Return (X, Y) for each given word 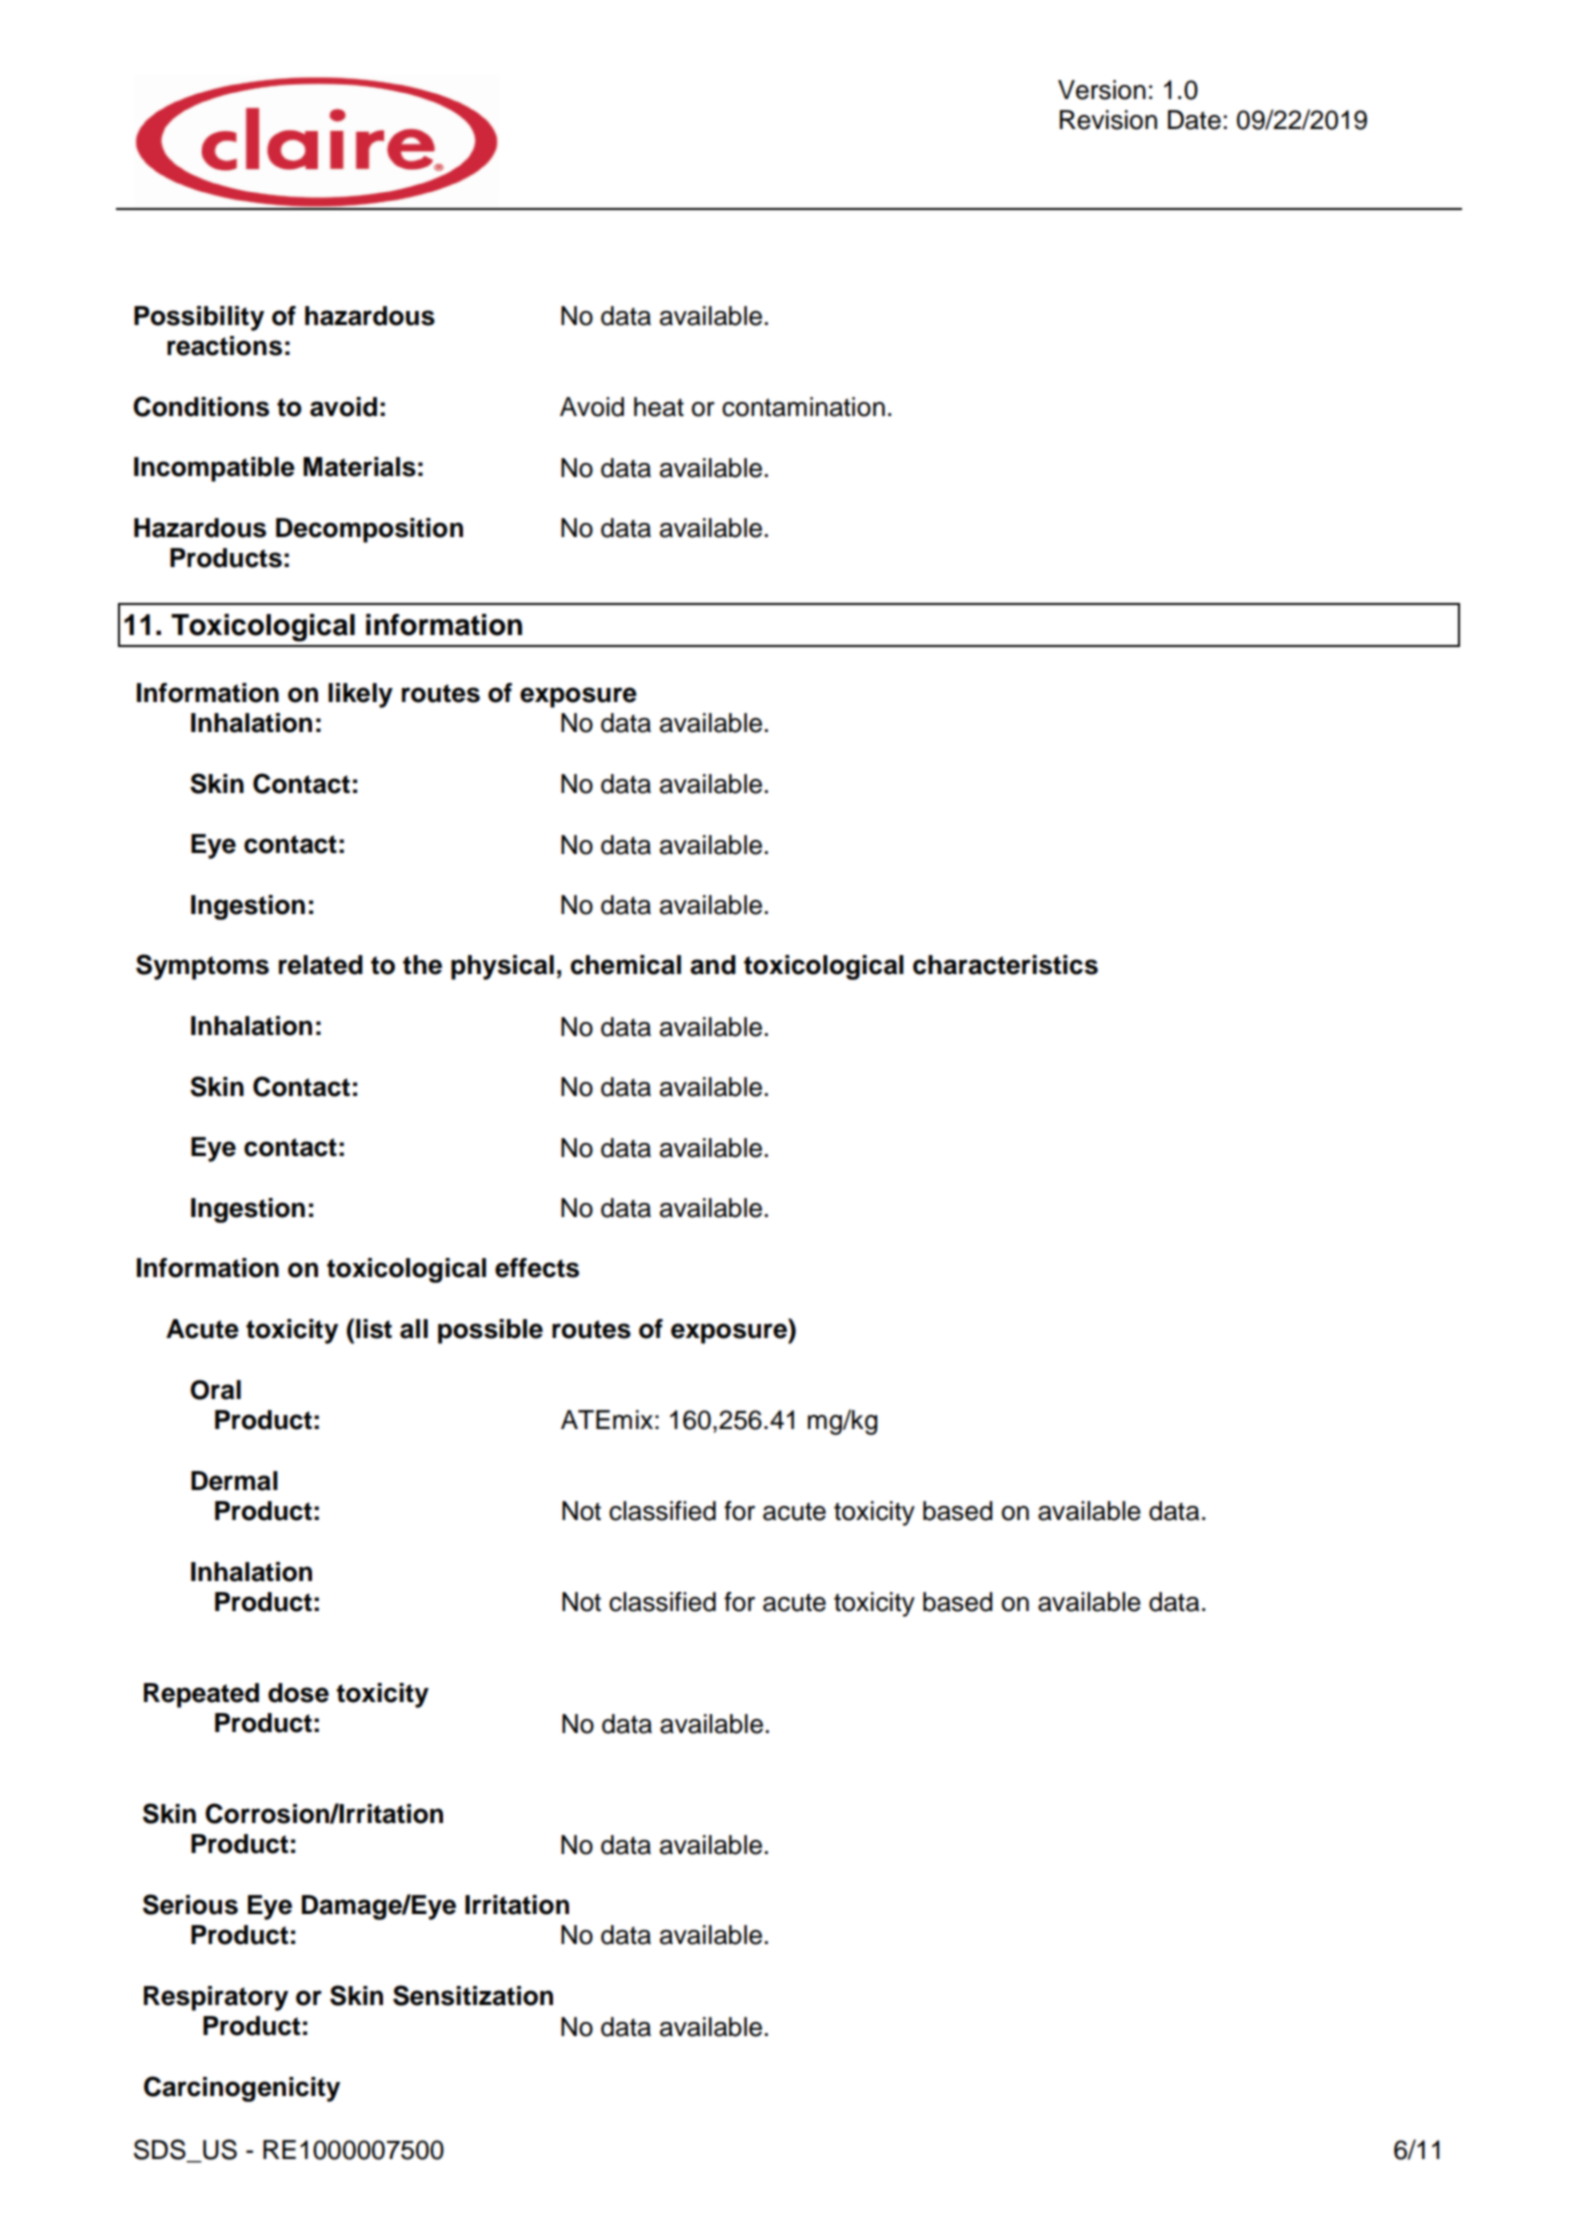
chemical (625, 965)
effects (537, 1268)
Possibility (199, 318)
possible (490, 1331)
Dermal (234, 1481)
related (321, 965)
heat (659, 407)
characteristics (1005, 965)
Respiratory (216, 1998)
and (713, 965)
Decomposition (369, 530)
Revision (1108, 120)
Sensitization (473, 1995)
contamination (803, 407)
